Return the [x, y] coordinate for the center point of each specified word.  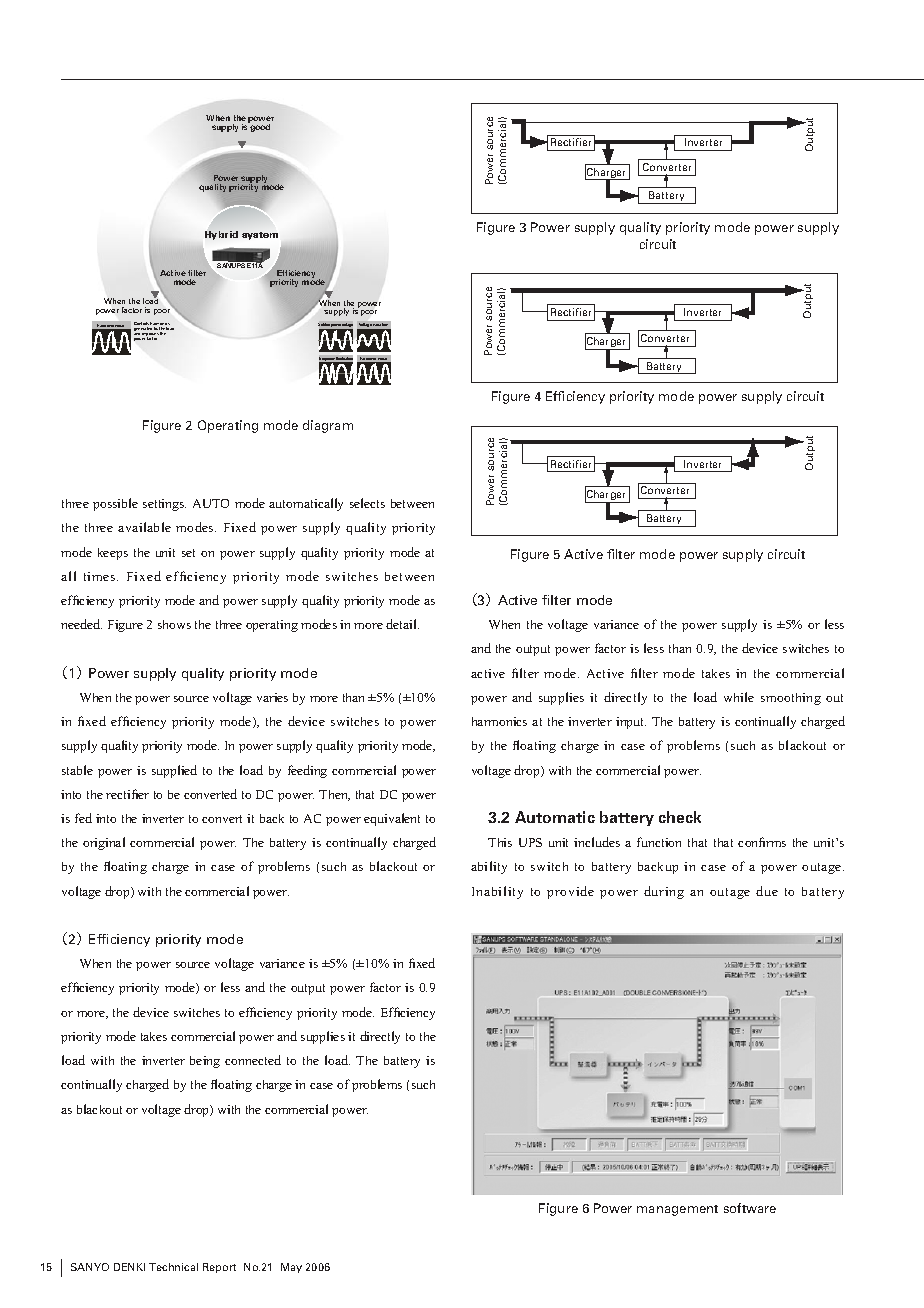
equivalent [392, 819]
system [260, 236]
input [631, 723]
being [205, 1062]
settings [164, 505]
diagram [328, 426]
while [739, 697]
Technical [173, 1267]
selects [367, 503]
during [664, 892]
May [291, 1268]
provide [570, 892]
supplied [174, 771]
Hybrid [221, 235]
